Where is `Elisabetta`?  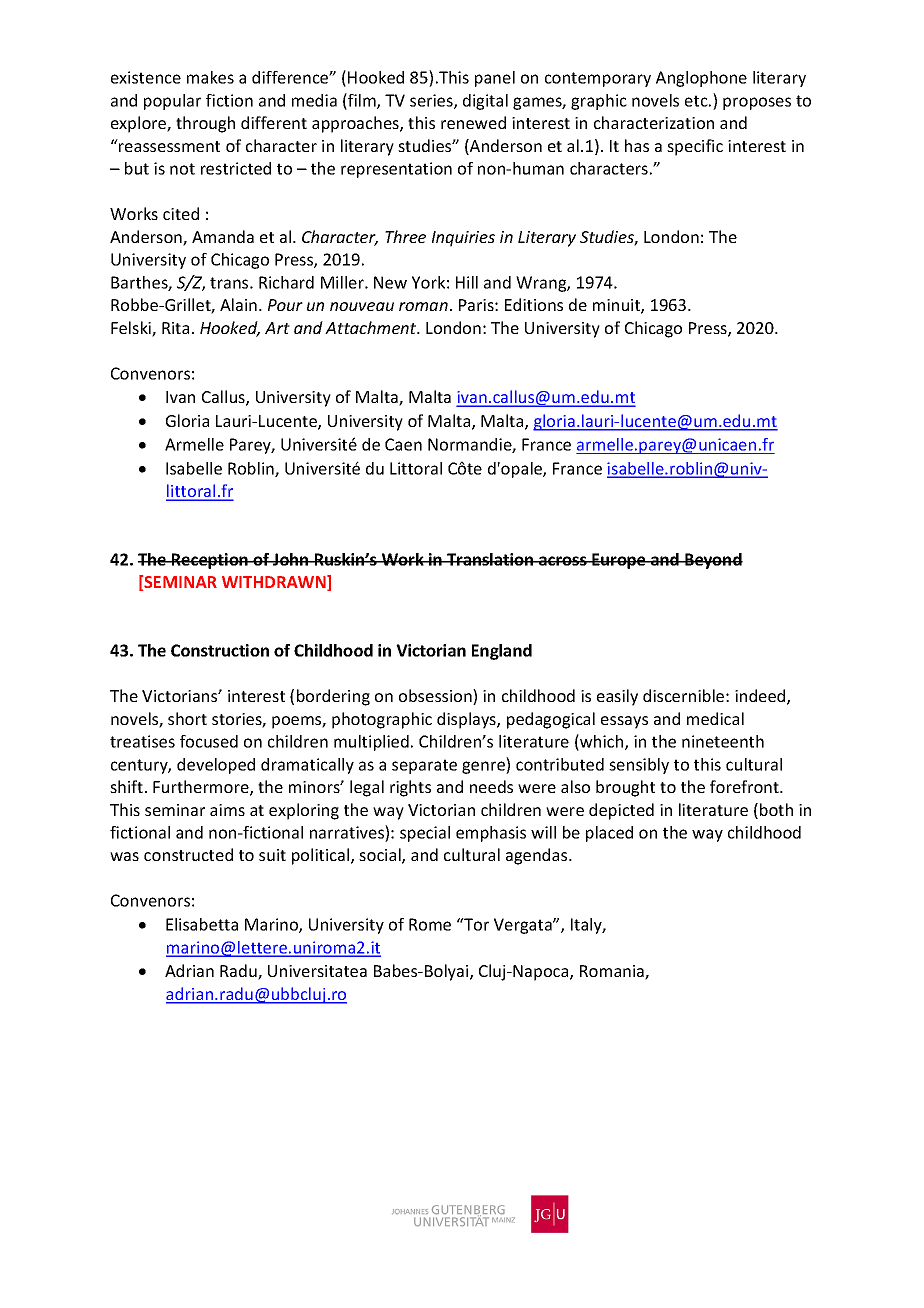 Elisabetta is located at coordinates (202, 924).
